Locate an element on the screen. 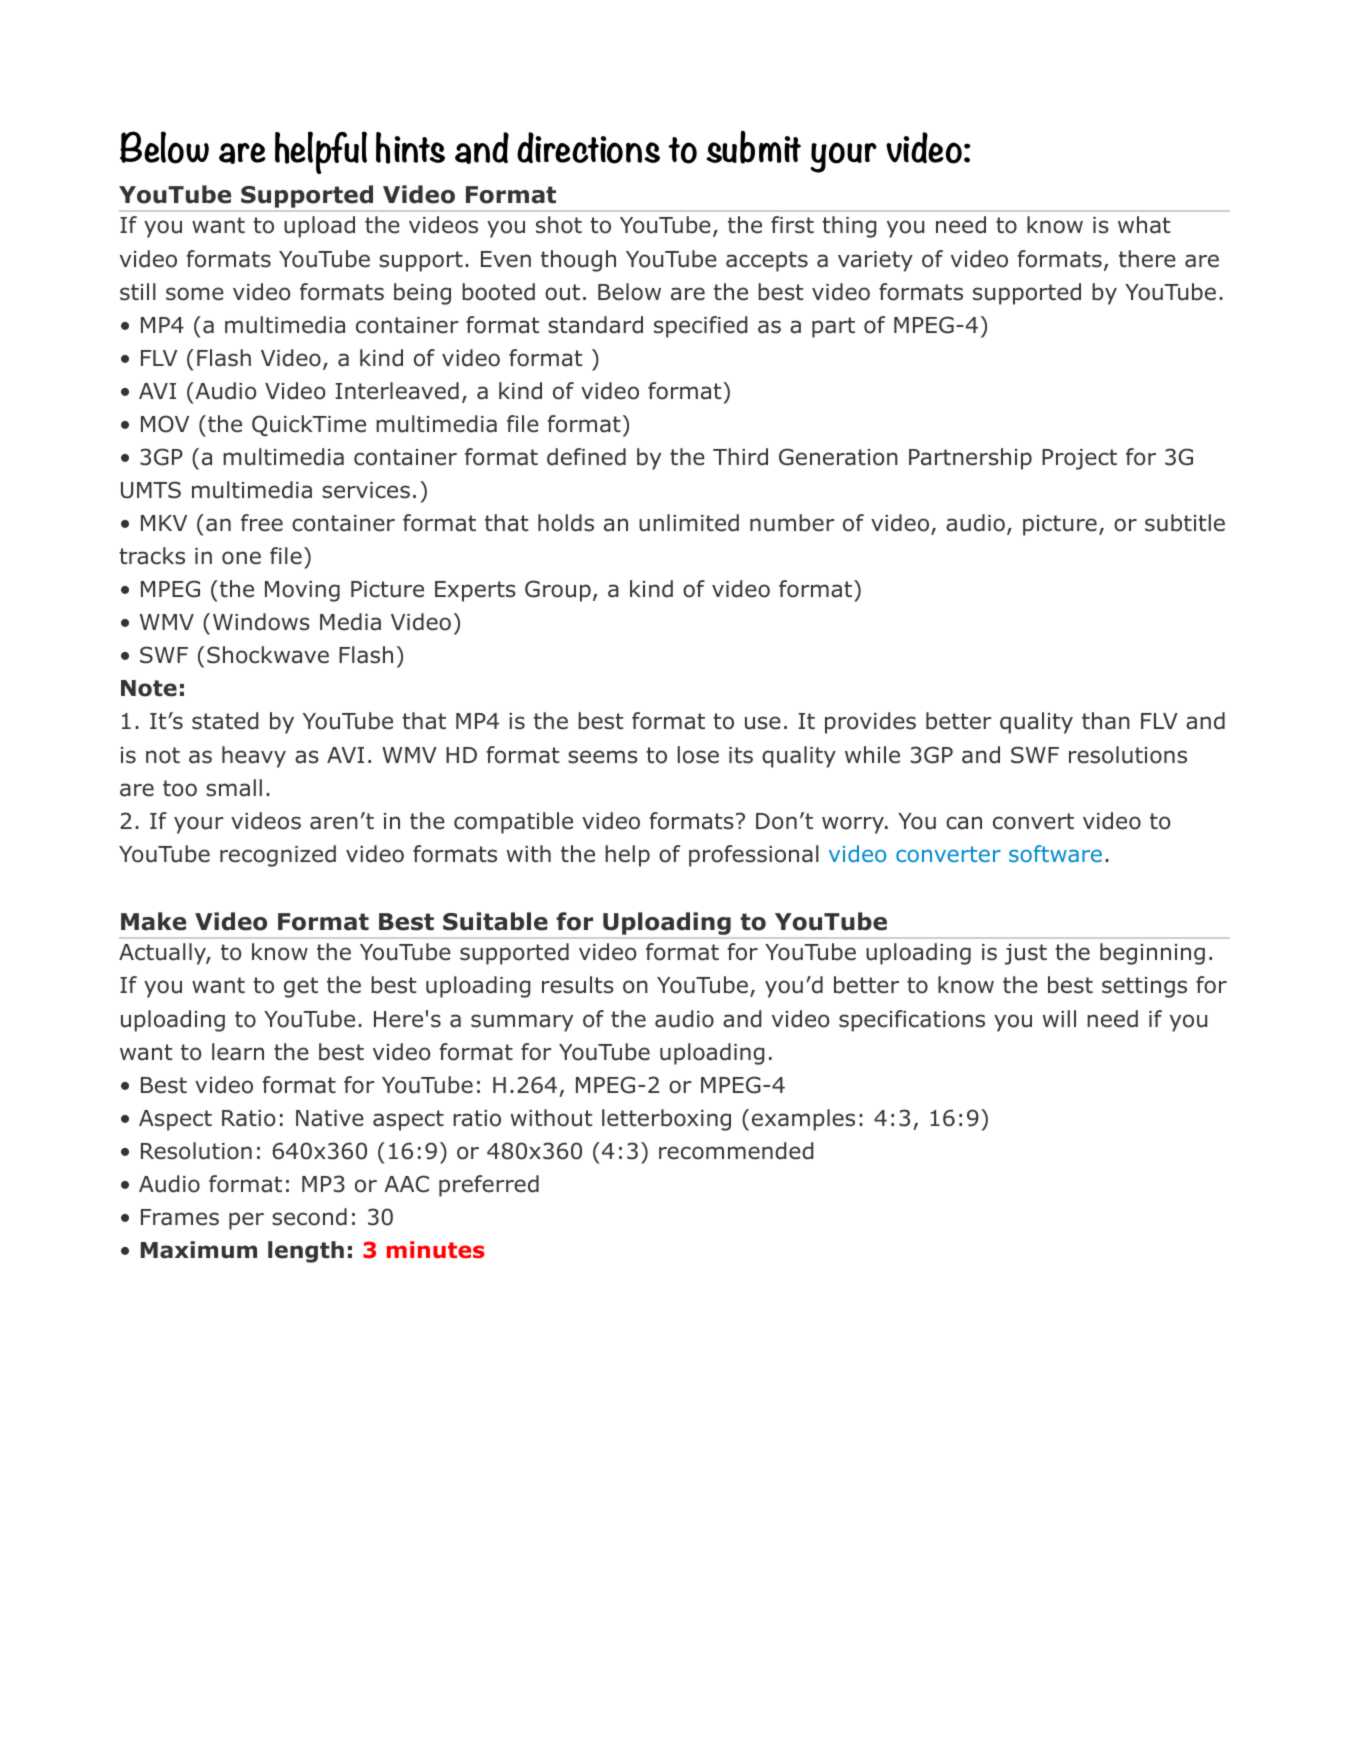 This screenshot has width=1349, height=1746. hints is located at coordinates (410, 148).
